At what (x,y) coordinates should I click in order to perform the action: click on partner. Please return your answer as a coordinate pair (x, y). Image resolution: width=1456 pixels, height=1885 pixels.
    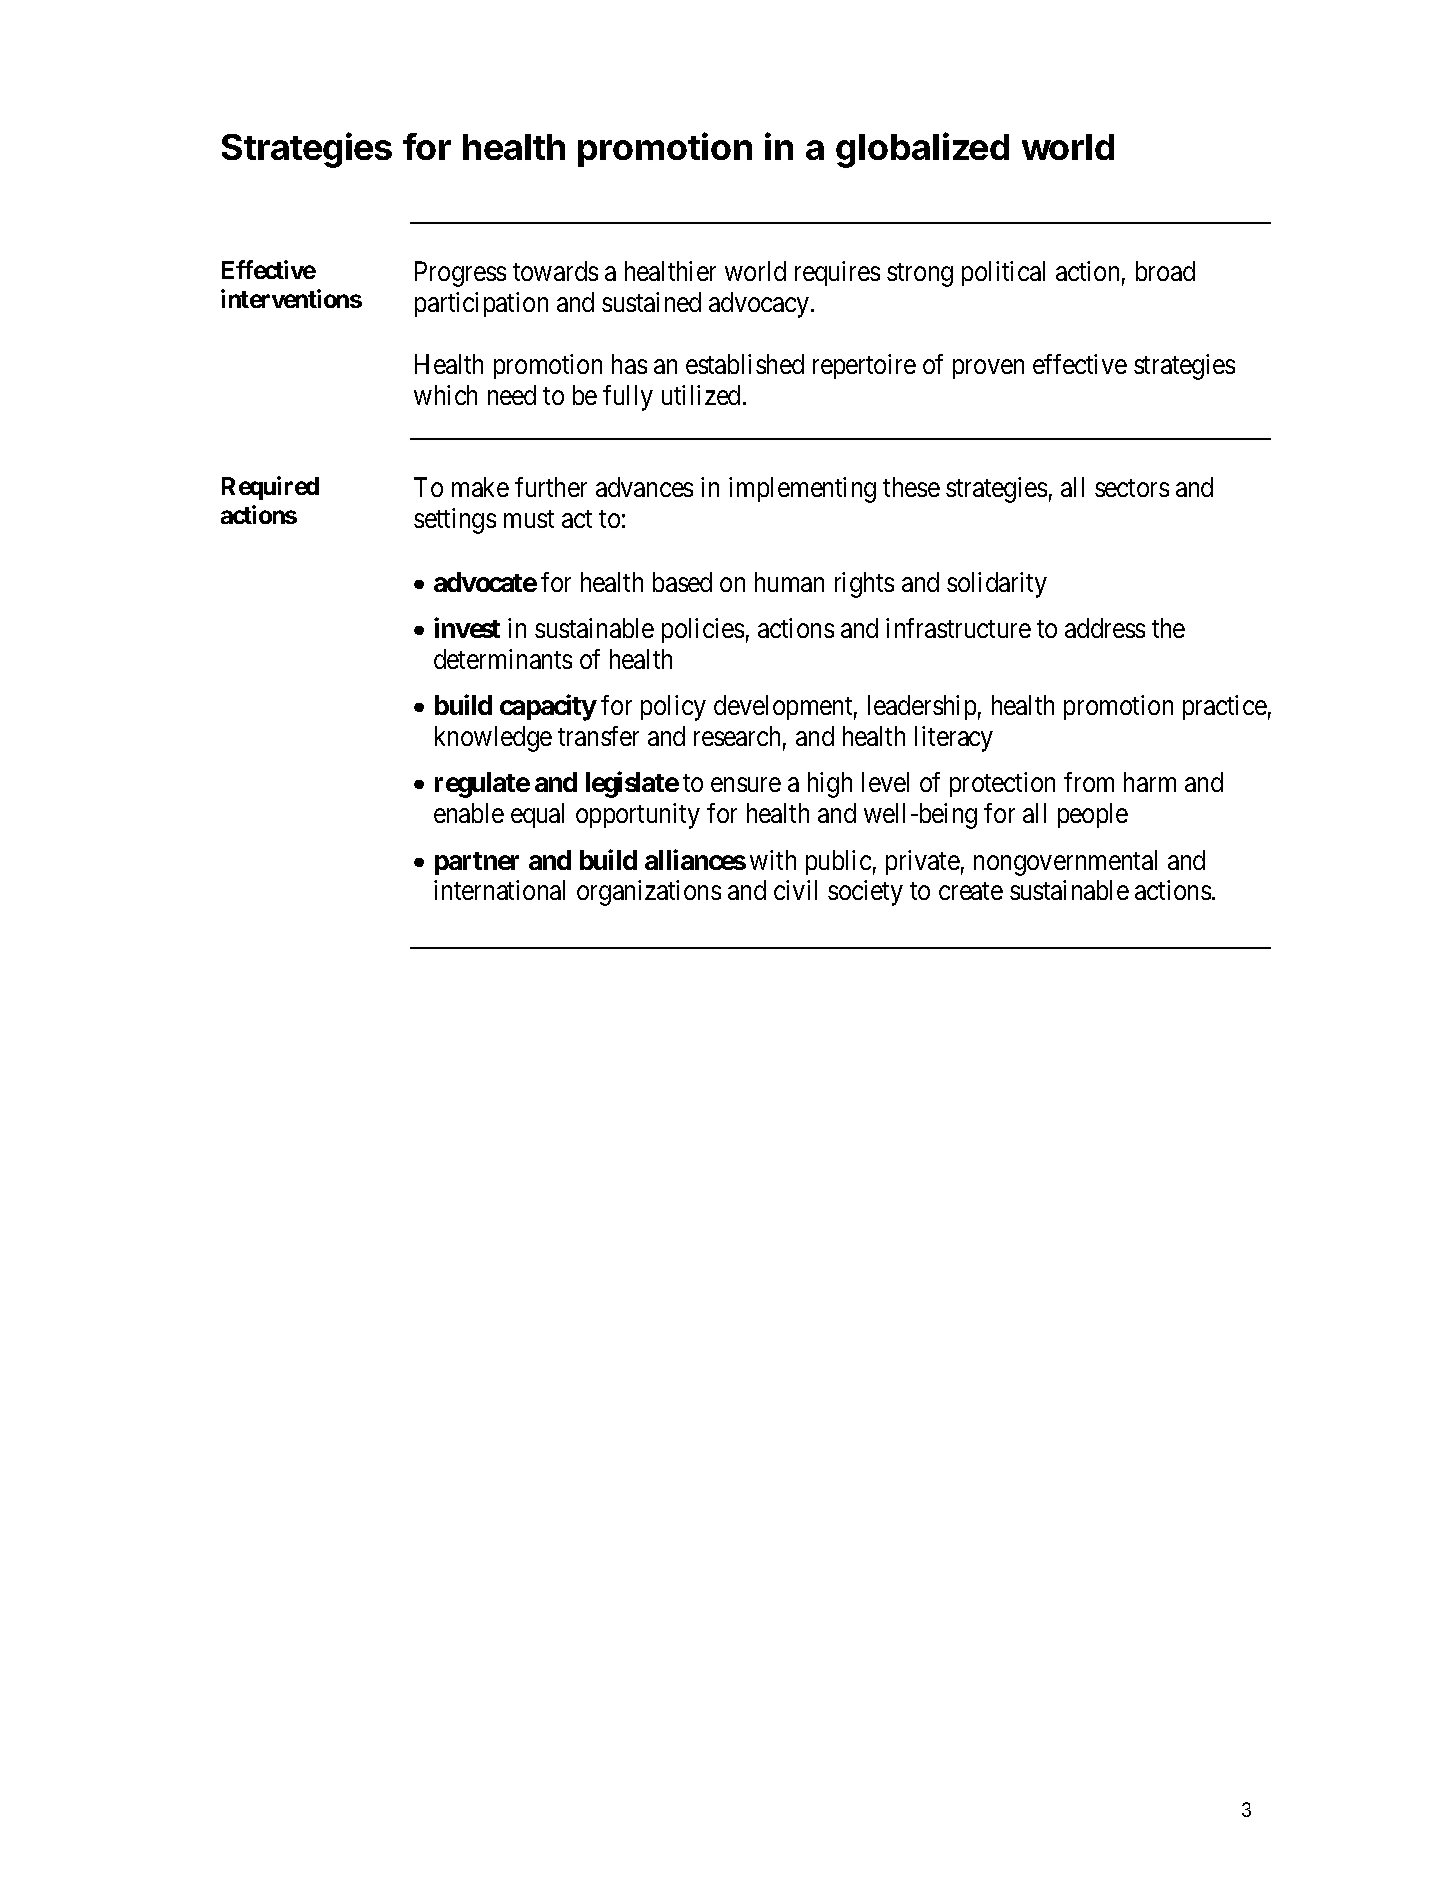
    Looking at the image, I should click on (477, 863).
